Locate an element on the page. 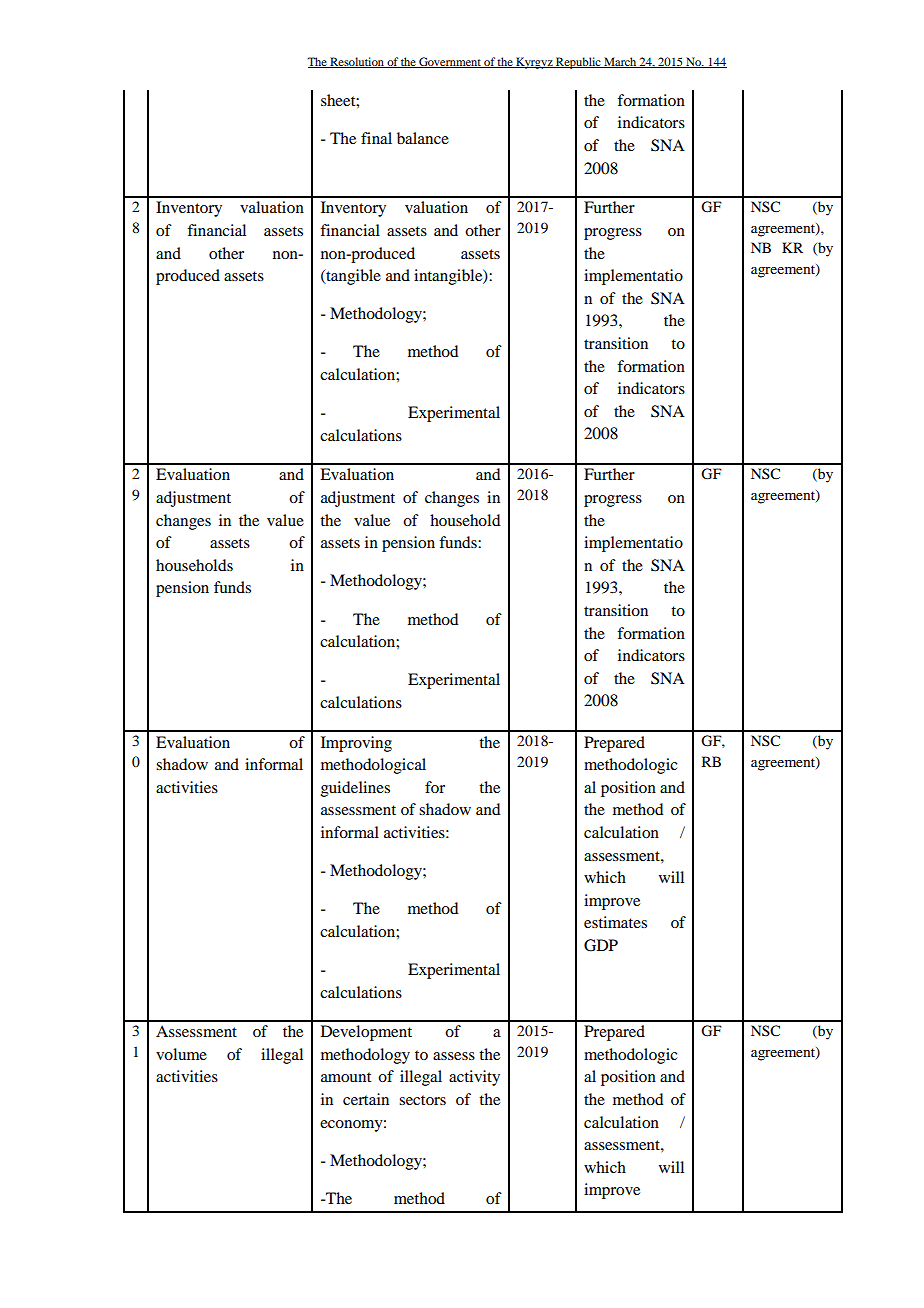 This document has width=924, height=1308. estimates is located at coordinates (615, 922).
